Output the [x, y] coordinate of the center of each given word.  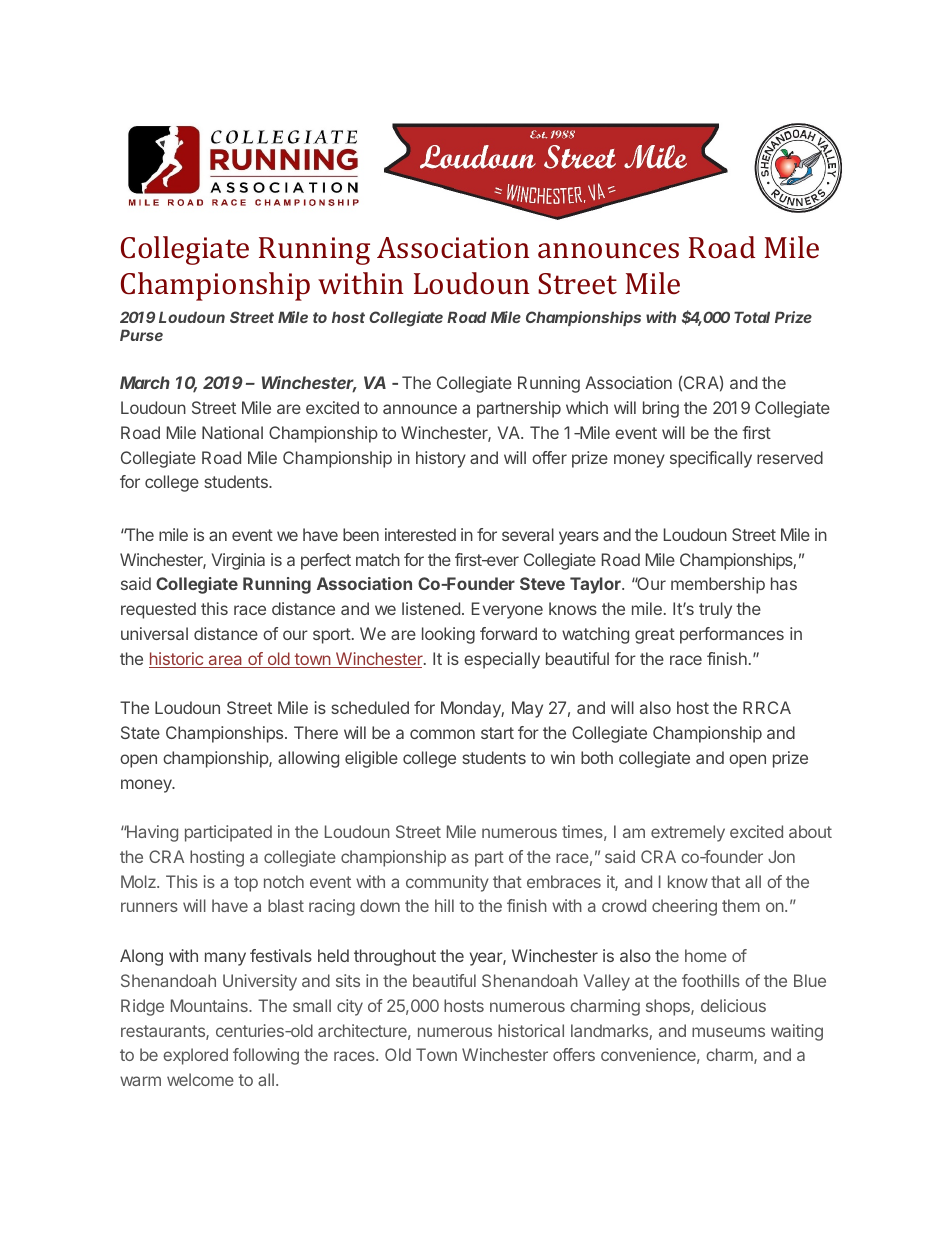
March [145, 382]
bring [661, 409]
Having [151, 833]
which [587, 407]
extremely [688, 833]
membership [718, 585]
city [350, 1007]
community [447, 883]
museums [728, 1032]
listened [431, 608]
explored [195, 1056]
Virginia [238, 561]
